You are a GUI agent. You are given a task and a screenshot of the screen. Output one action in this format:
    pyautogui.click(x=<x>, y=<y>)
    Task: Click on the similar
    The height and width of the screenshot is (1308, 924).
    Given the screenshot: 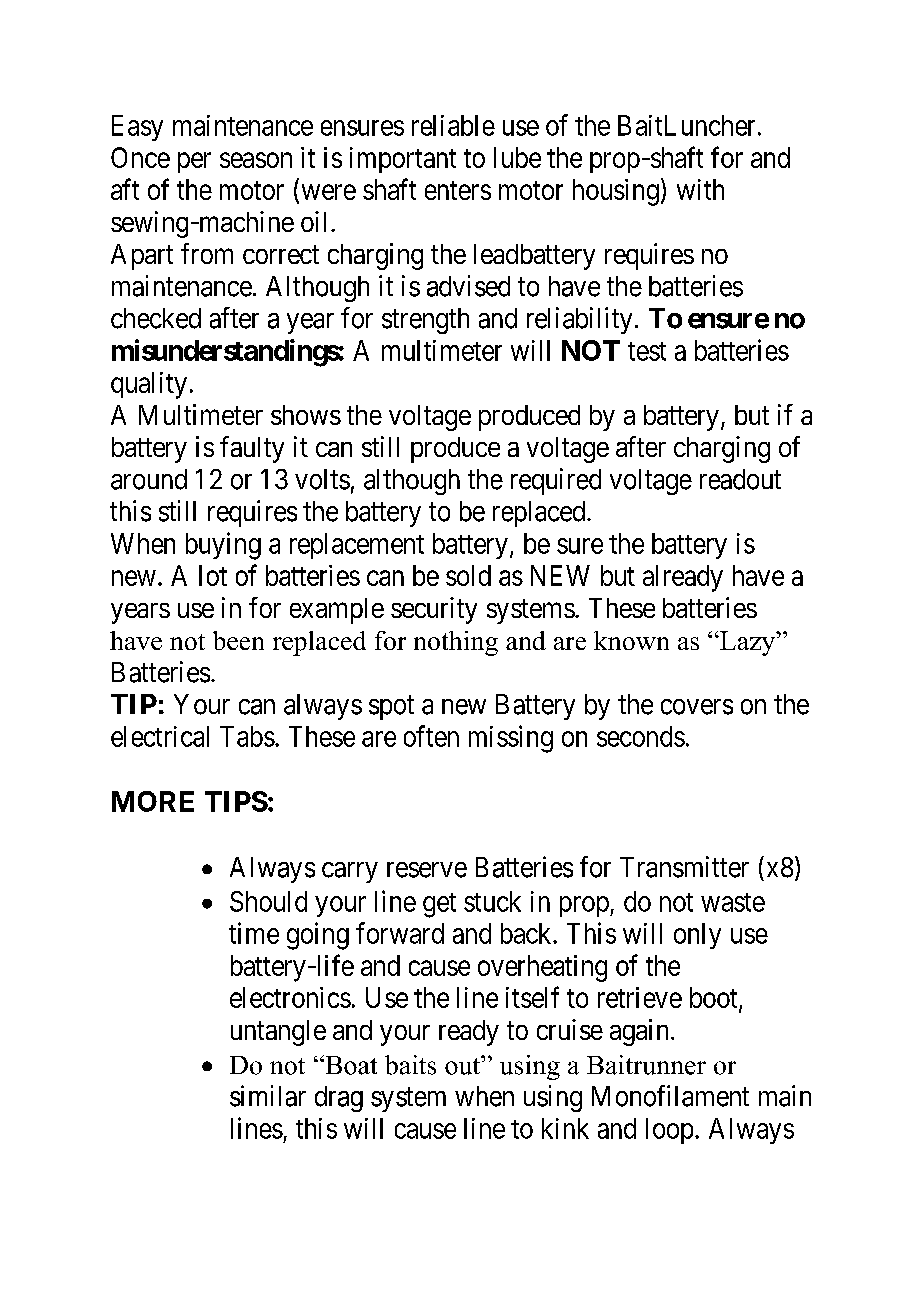 What is the action you would take?
    pyautogui.click(x=268, y=1096)
